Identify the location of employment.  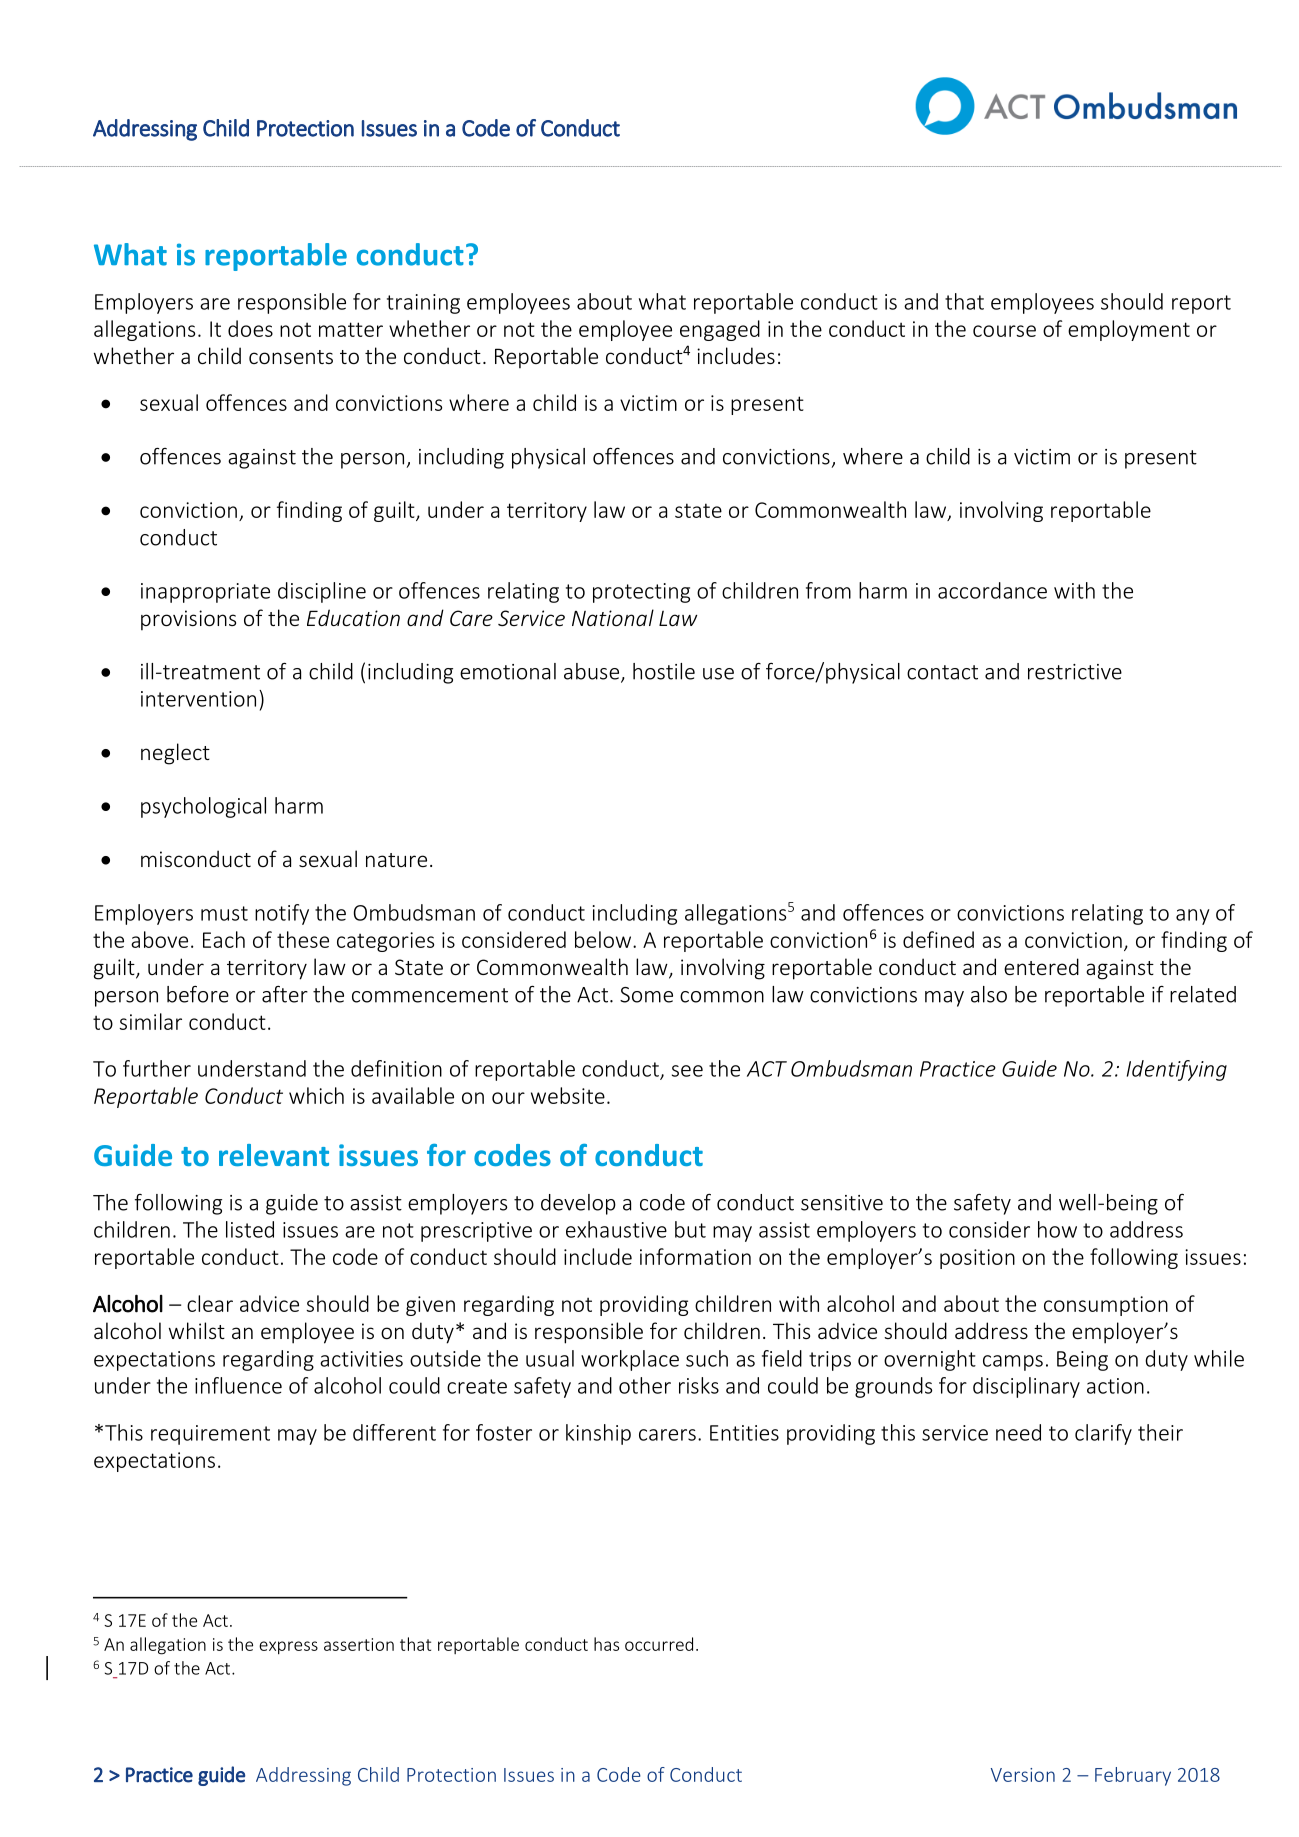
(1129, 330).
